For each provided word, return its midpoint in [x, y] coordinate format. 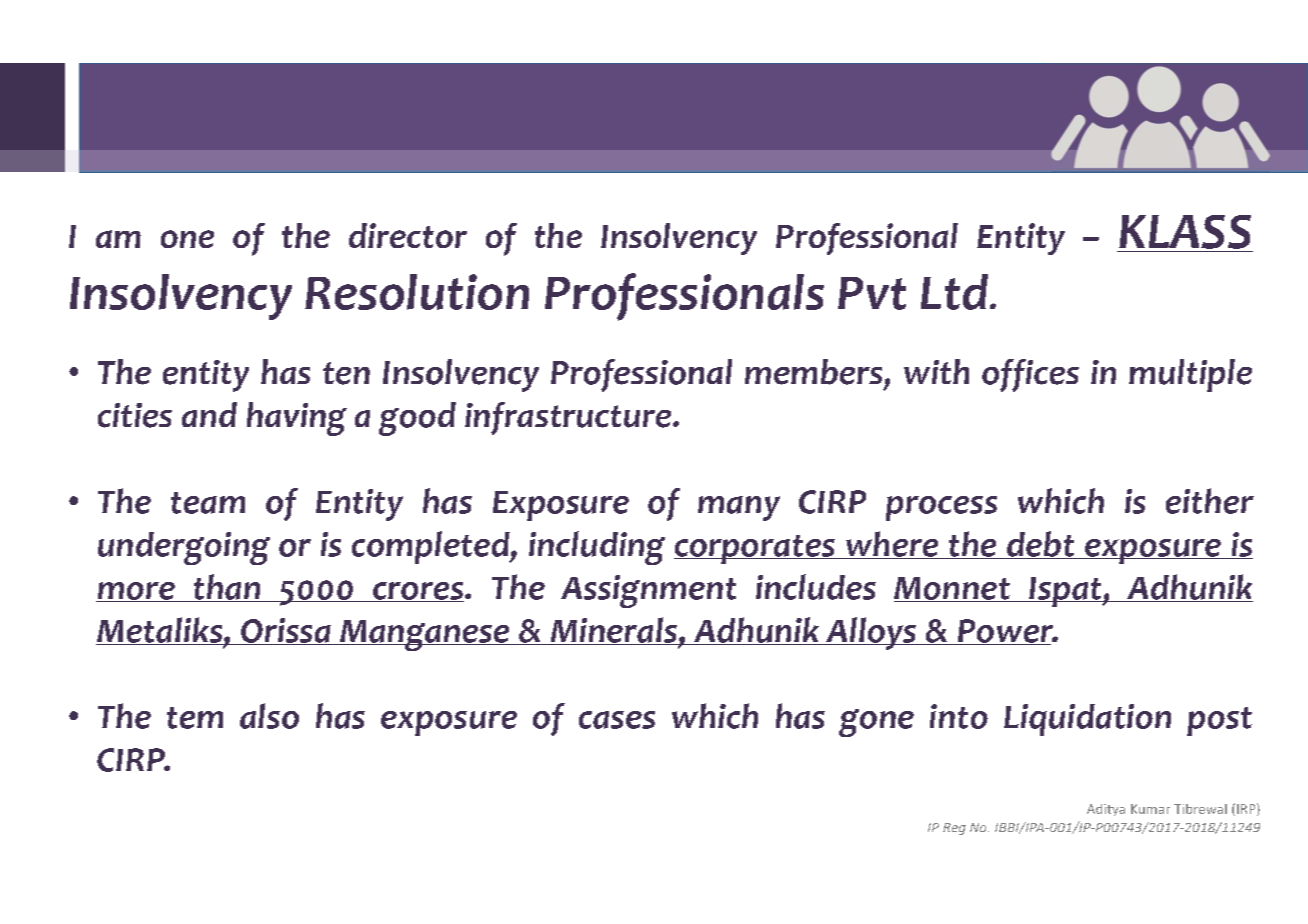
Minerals [613, 631]
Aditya [1106, 810]
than [226, 588]
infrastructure [569, 418]
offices [1030, 375]
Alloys [871, 633]
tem [195, 718]
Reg [954, 829]
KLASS [1185, 232]
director [408, 235]
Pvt [872, 293]
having [297, 419]
